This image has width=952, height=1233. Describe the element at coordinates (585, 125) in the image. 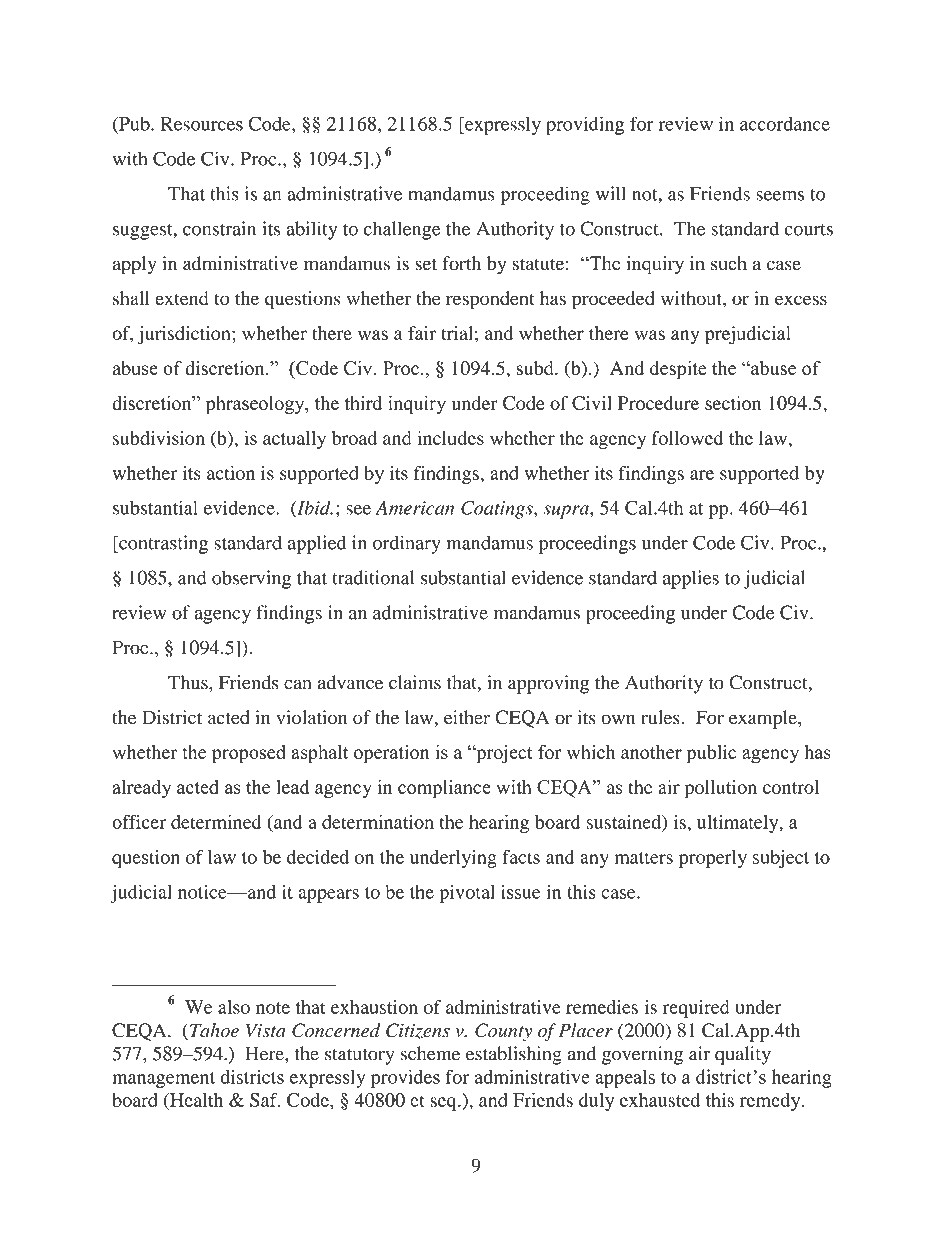

I see `providing` at that location.
